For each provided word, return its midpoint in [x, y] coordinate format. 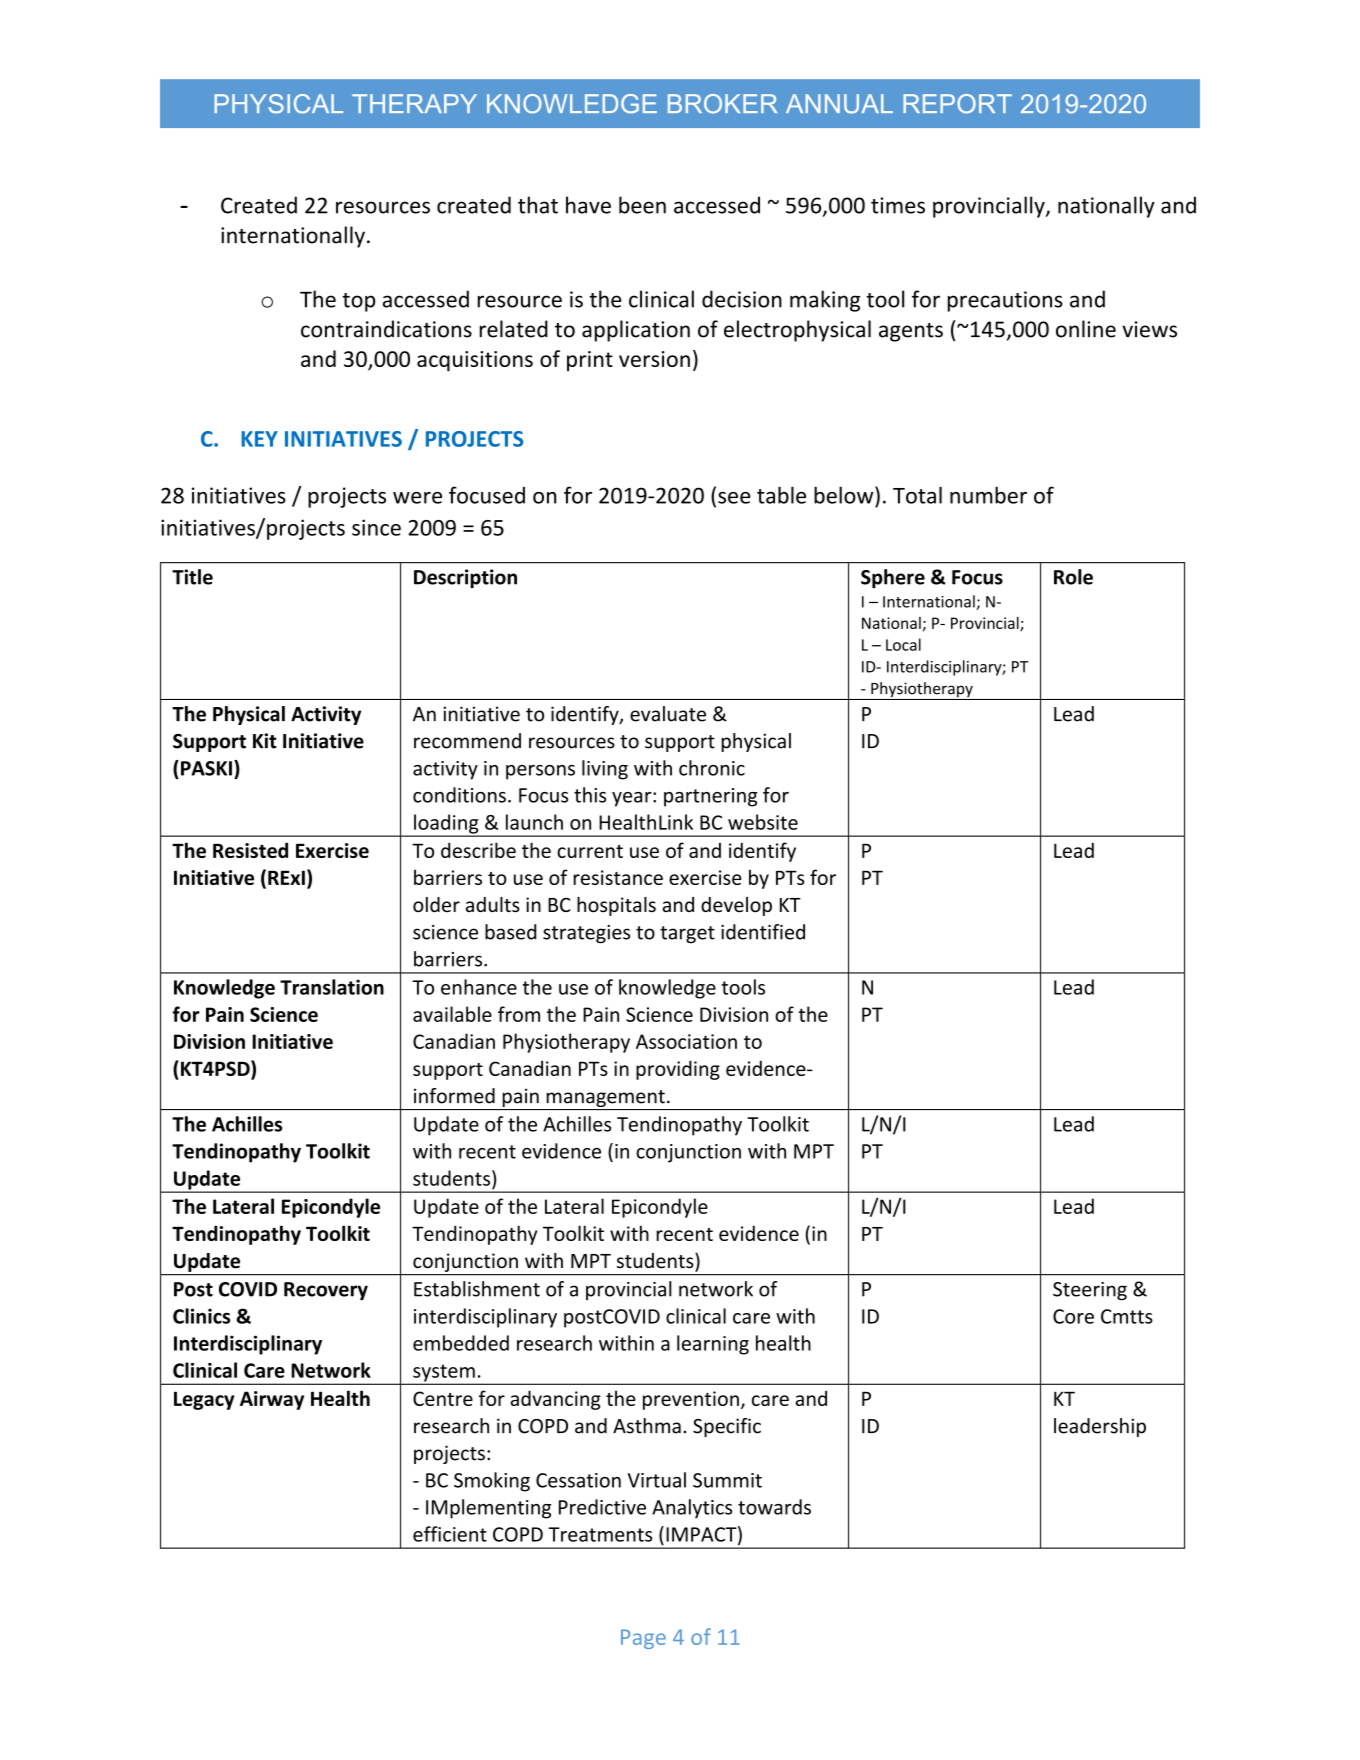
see [734, 498]
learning [713, 1345]
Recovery [326, 1291]
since [376, 527]
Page [643, 1639]
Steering [1090, 1291]
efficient [450, 1534]
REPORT [957, 104]
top [358, 302]
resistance [618, 877]
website [763, 822]
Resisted [250, 850]
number [988, 495]
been [642, 205]
